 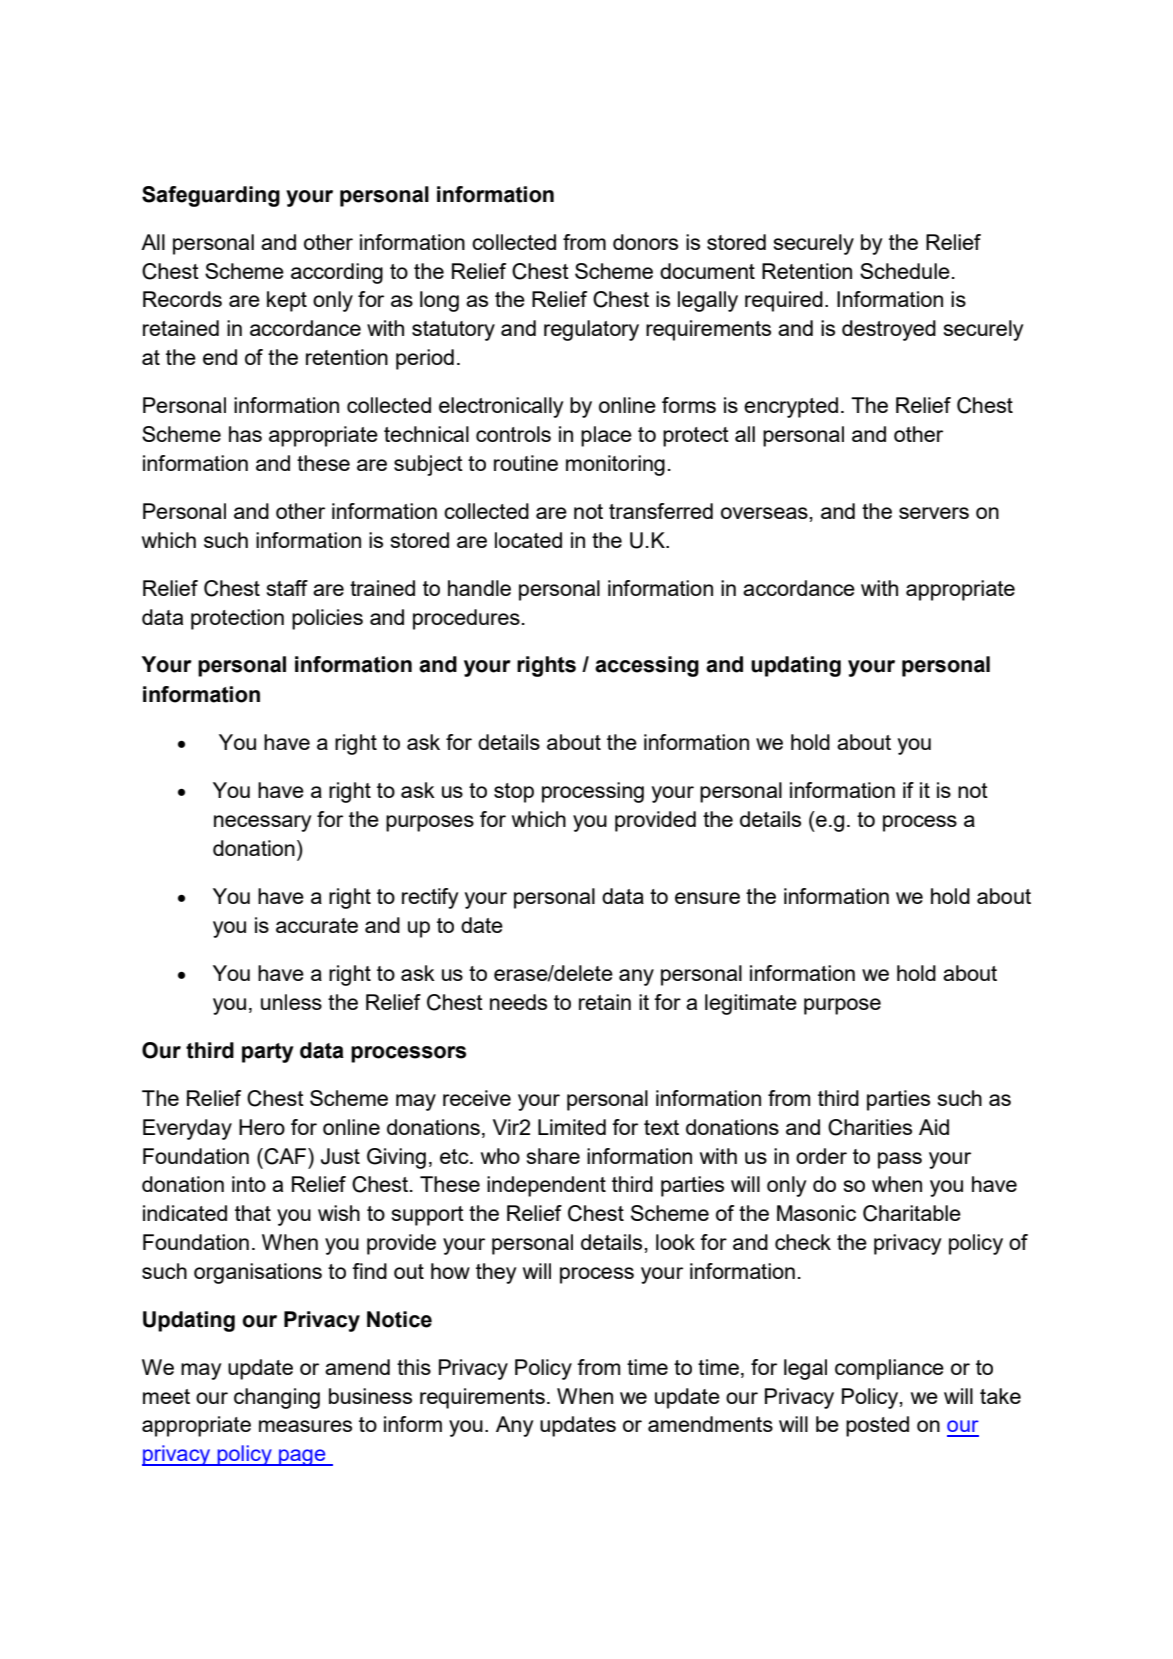 What do you see at coordinates (905, 271) in the screenshot?
I see `Schedule` at bounding box center [905, 271].
